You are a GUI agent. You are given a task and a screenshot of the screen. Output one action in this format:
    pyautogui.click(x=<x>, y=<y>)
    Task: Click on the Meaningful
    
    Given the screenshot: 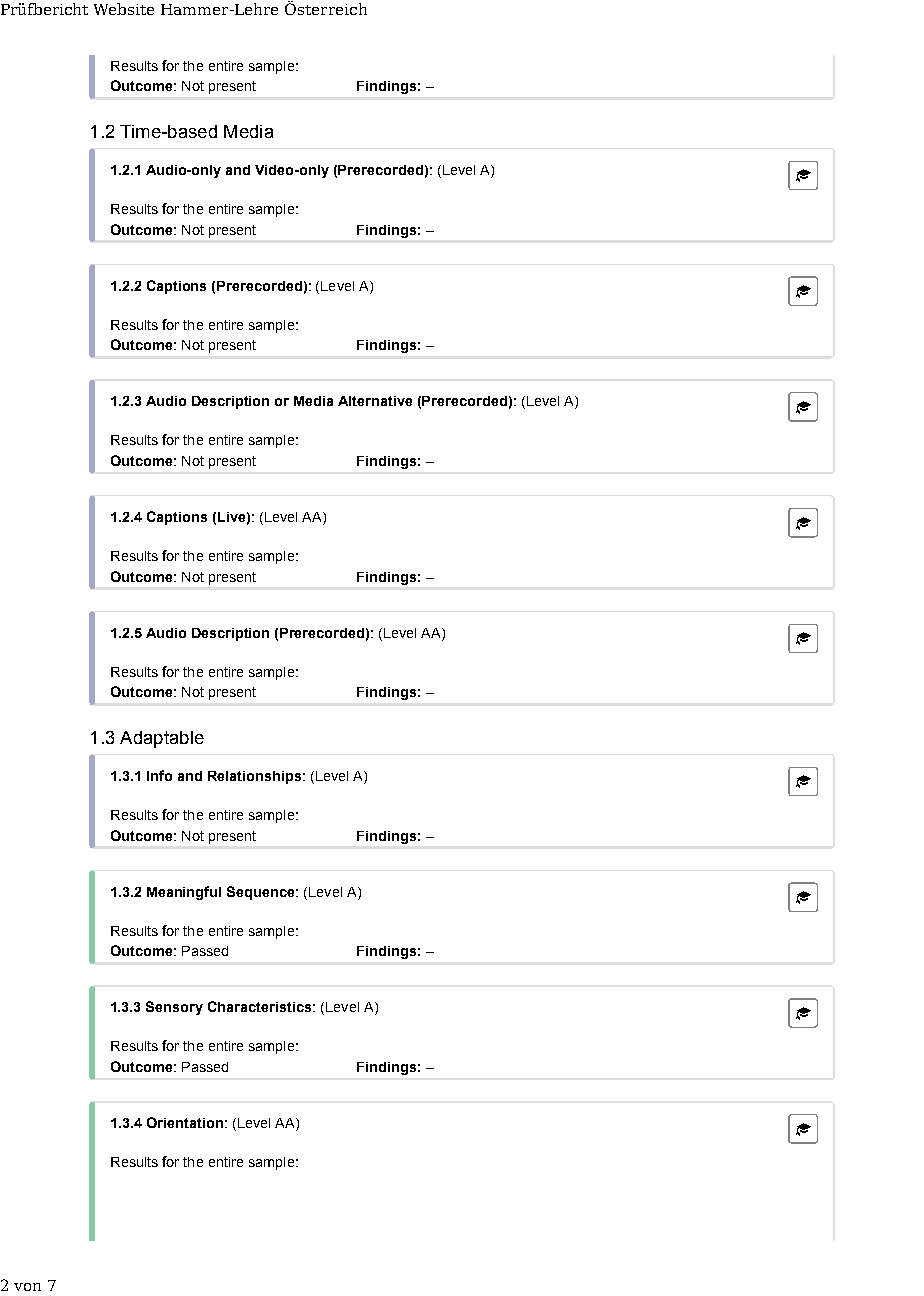 What is the action you would take?
    pyautogui.click(x=184, y=893)
